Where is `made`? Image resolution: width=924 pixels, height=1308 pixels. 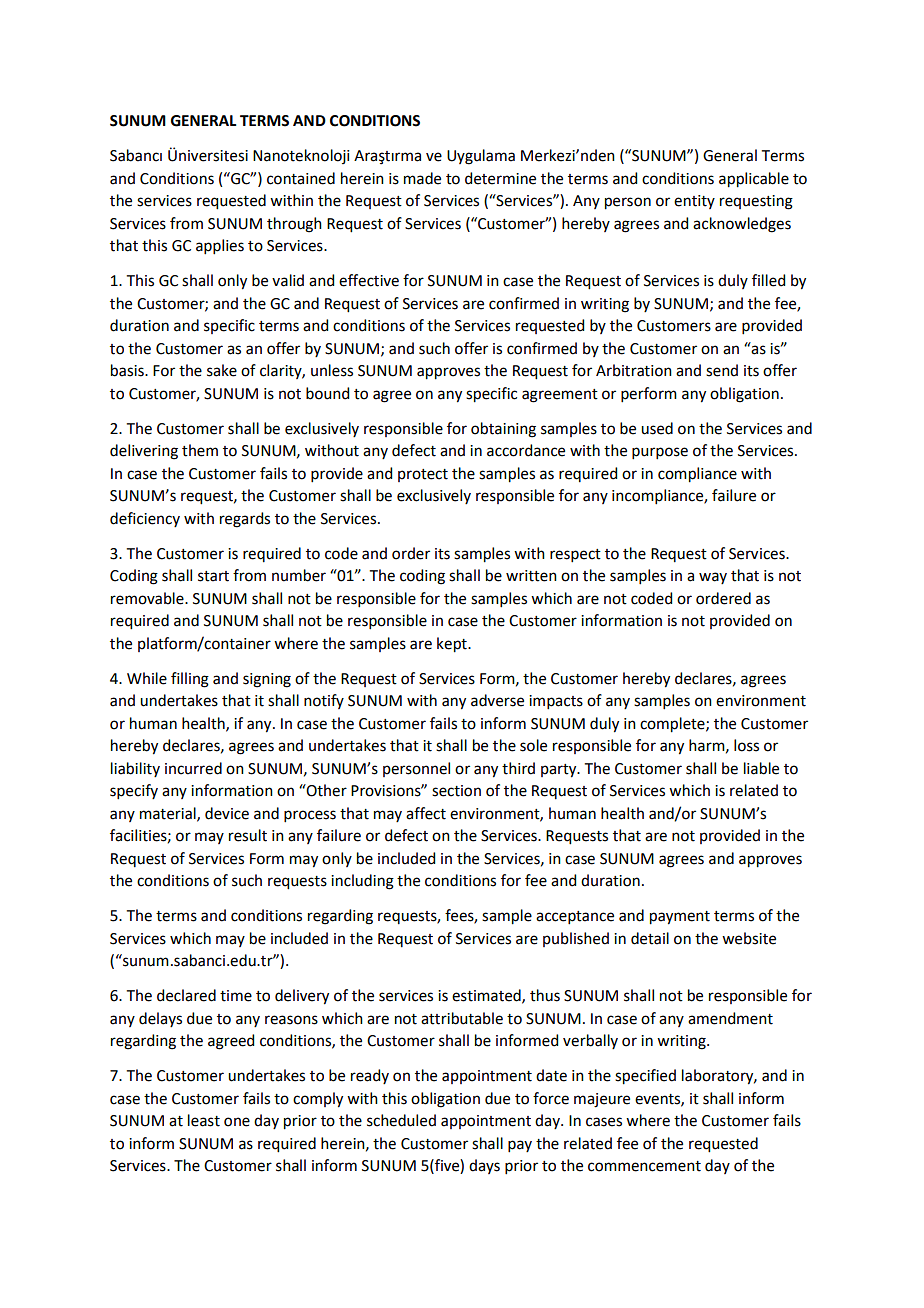
made is located at coordinates (422, 178).
